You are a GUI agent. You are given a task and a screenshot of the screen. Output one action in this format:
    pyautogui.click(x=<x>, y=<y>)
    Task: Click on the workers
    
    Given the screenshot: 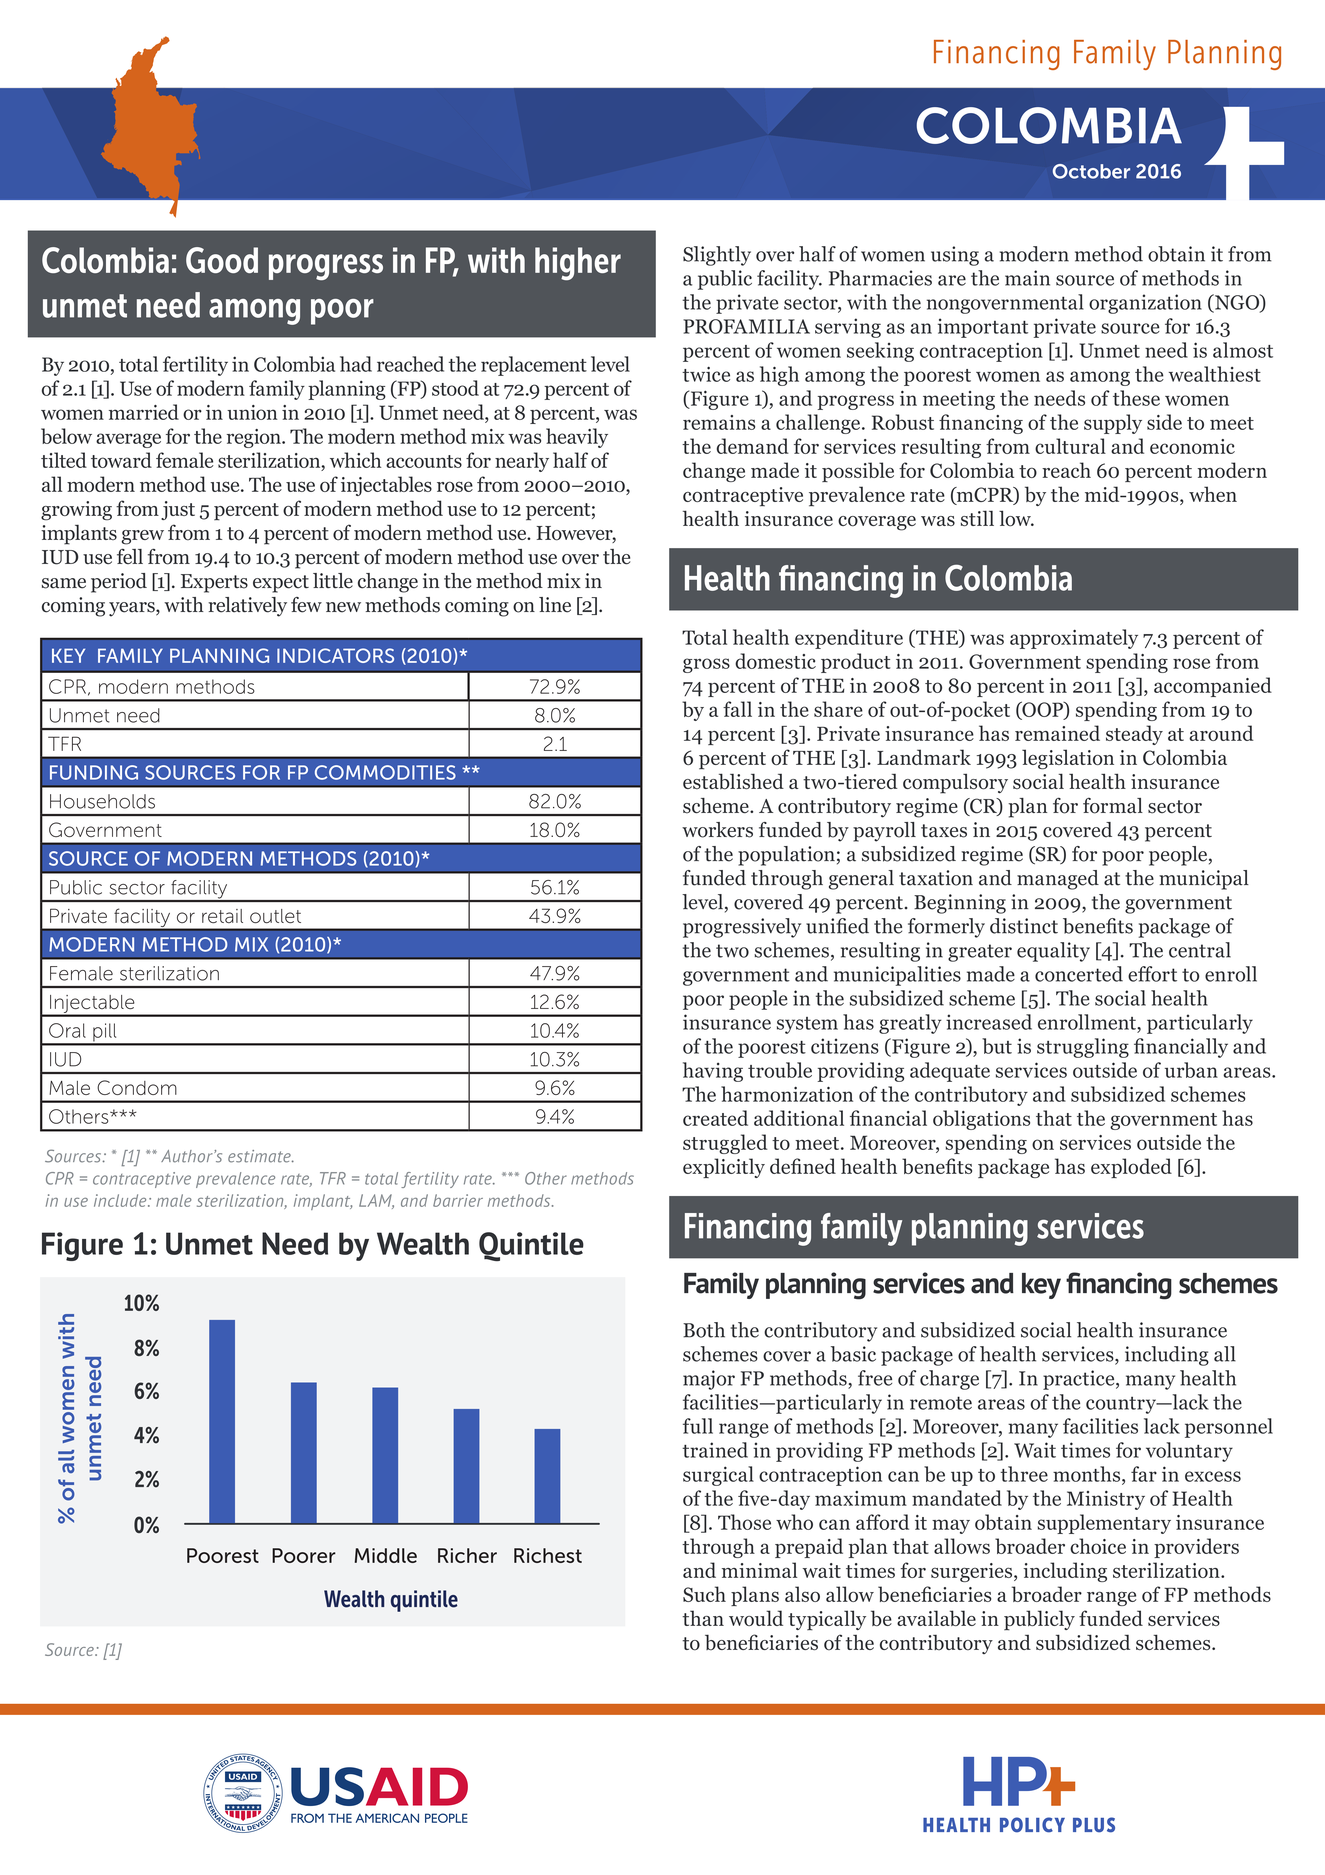 What is the action you would take?
    pyautogui.click(x=717, y=830)
